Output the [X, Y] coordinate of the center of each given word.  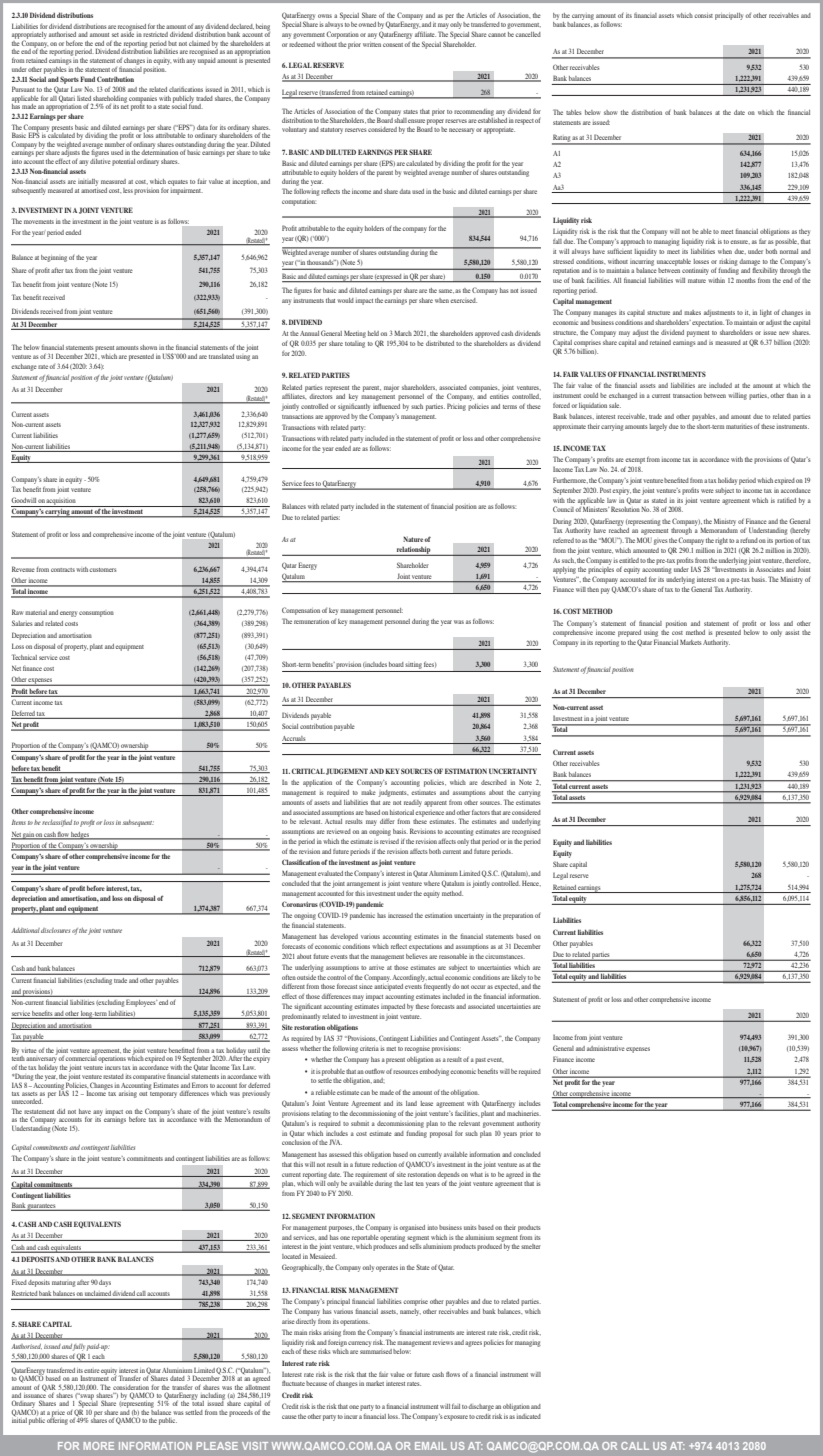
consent [394, 45]
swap [86, 1397]
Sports [69, 80]
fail [456, 1406]
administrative [606, 1048]
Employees [140, 1003]
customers [102, 570]
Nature [414, 539]
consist [703, 16]
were [707, 491]
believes [416, 956]
